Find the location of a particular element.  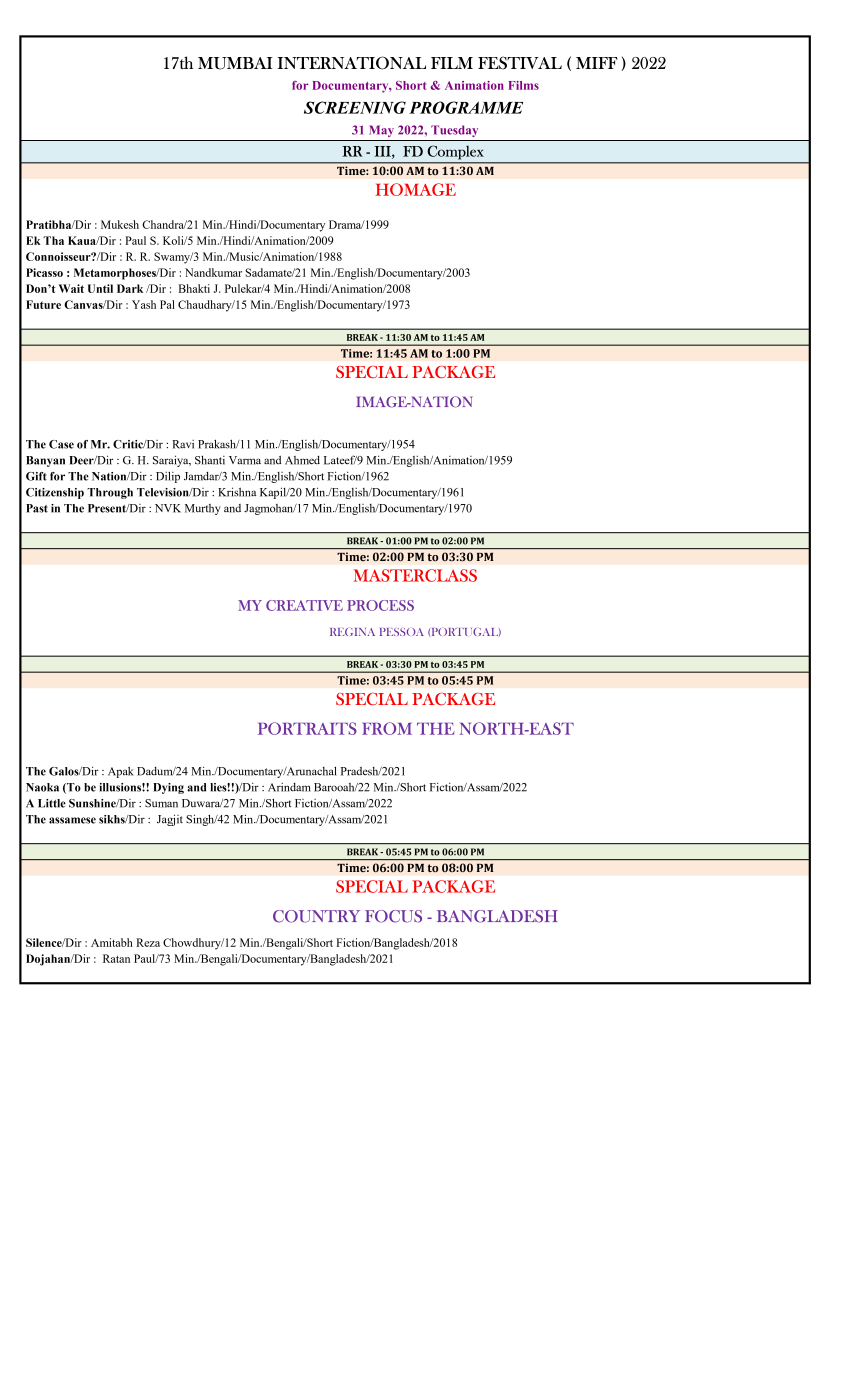

MASTERCLASS is located at coordinates (415, 575).
